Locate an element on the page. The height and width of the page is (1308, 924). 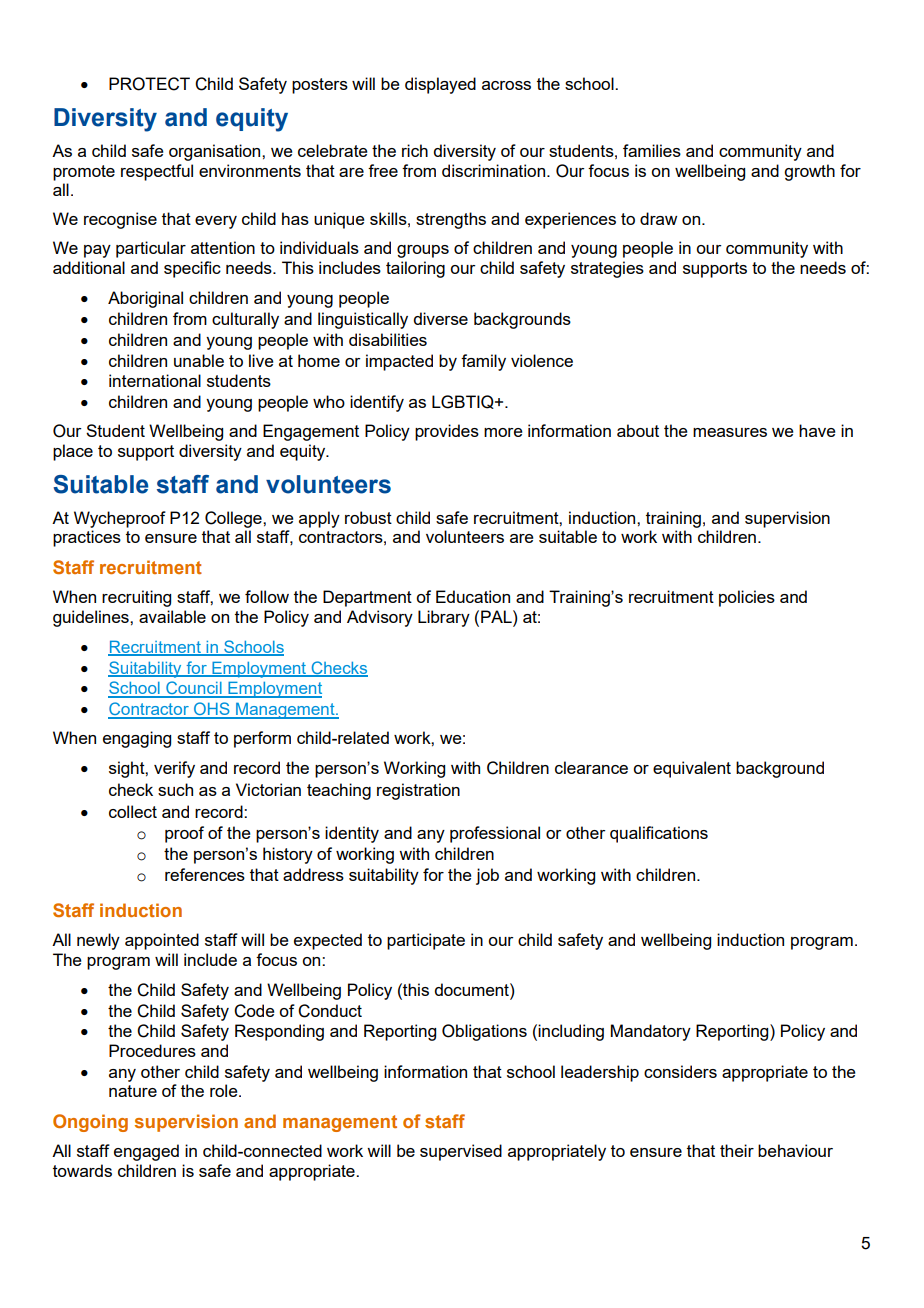
families is located at coordinates (652, 150).
